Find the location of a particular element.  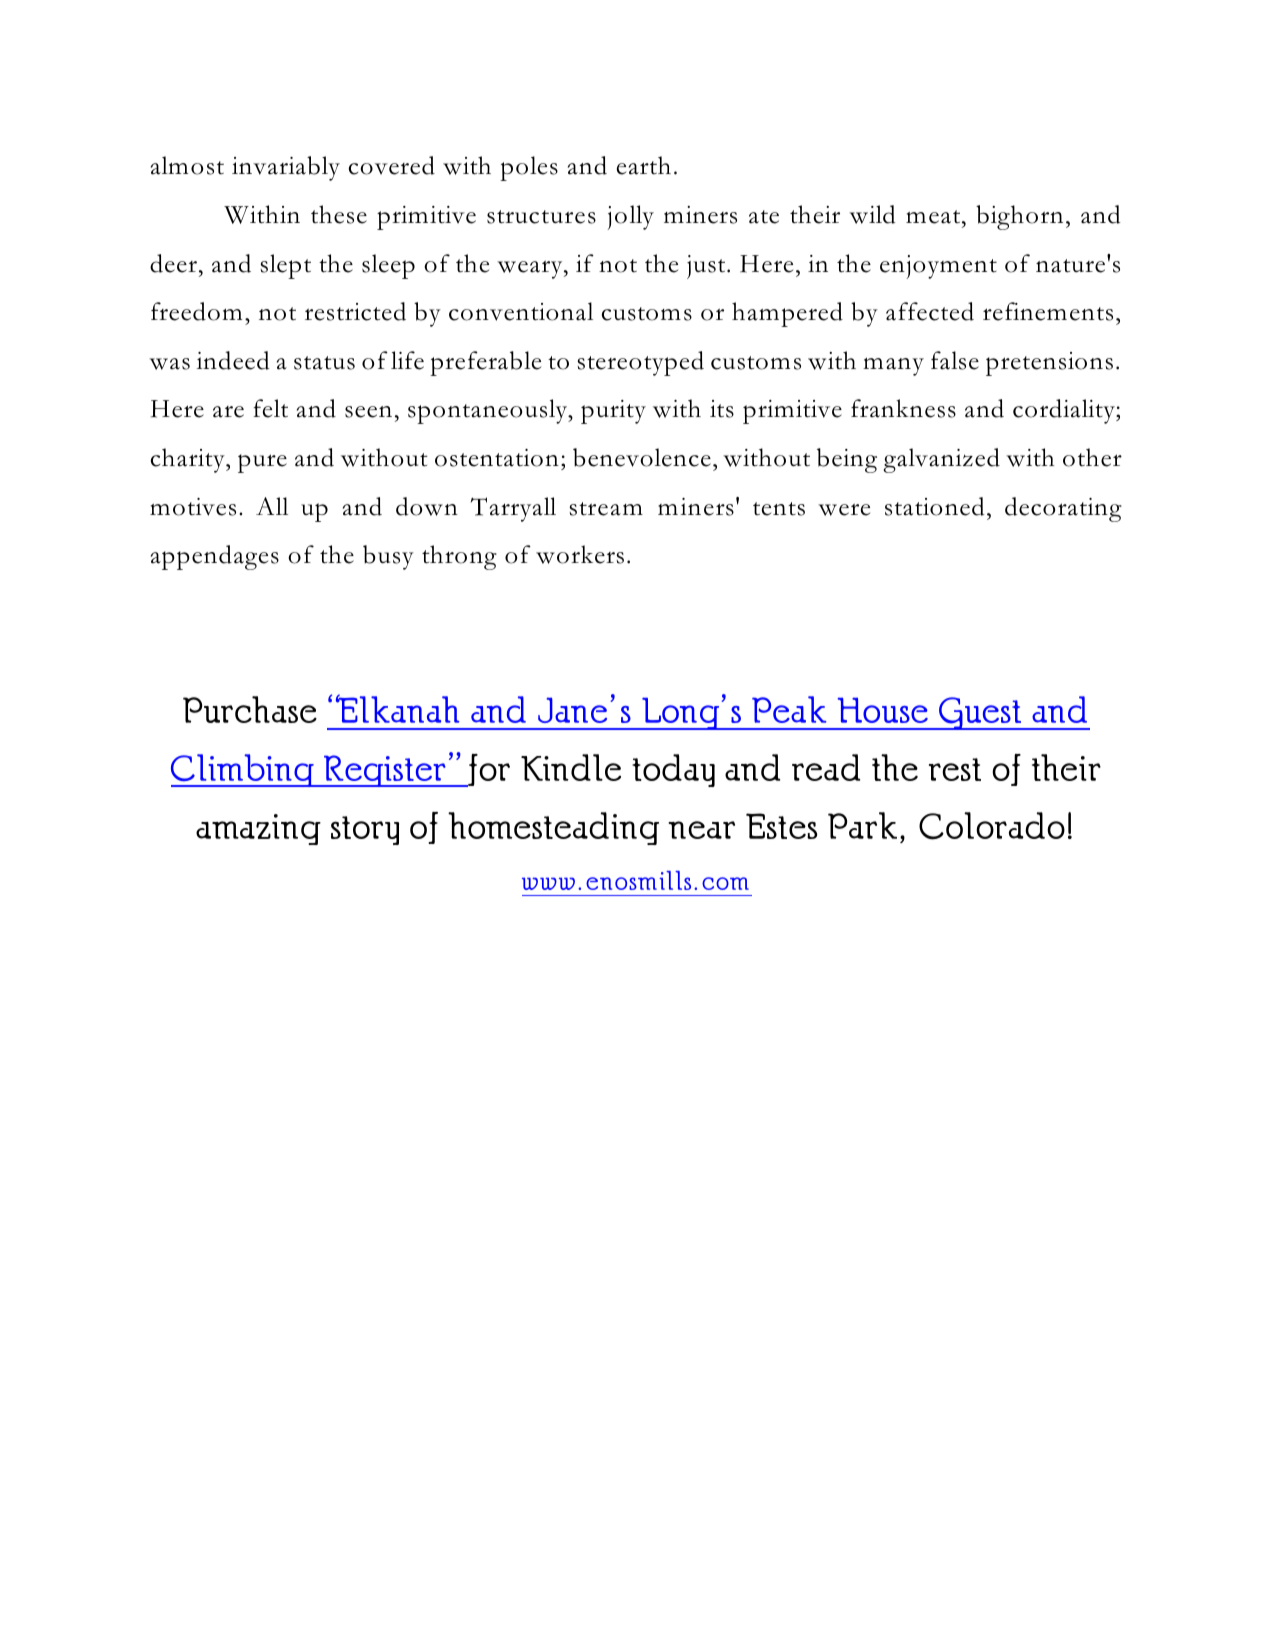

earth is located at coordinates (644, 165).
